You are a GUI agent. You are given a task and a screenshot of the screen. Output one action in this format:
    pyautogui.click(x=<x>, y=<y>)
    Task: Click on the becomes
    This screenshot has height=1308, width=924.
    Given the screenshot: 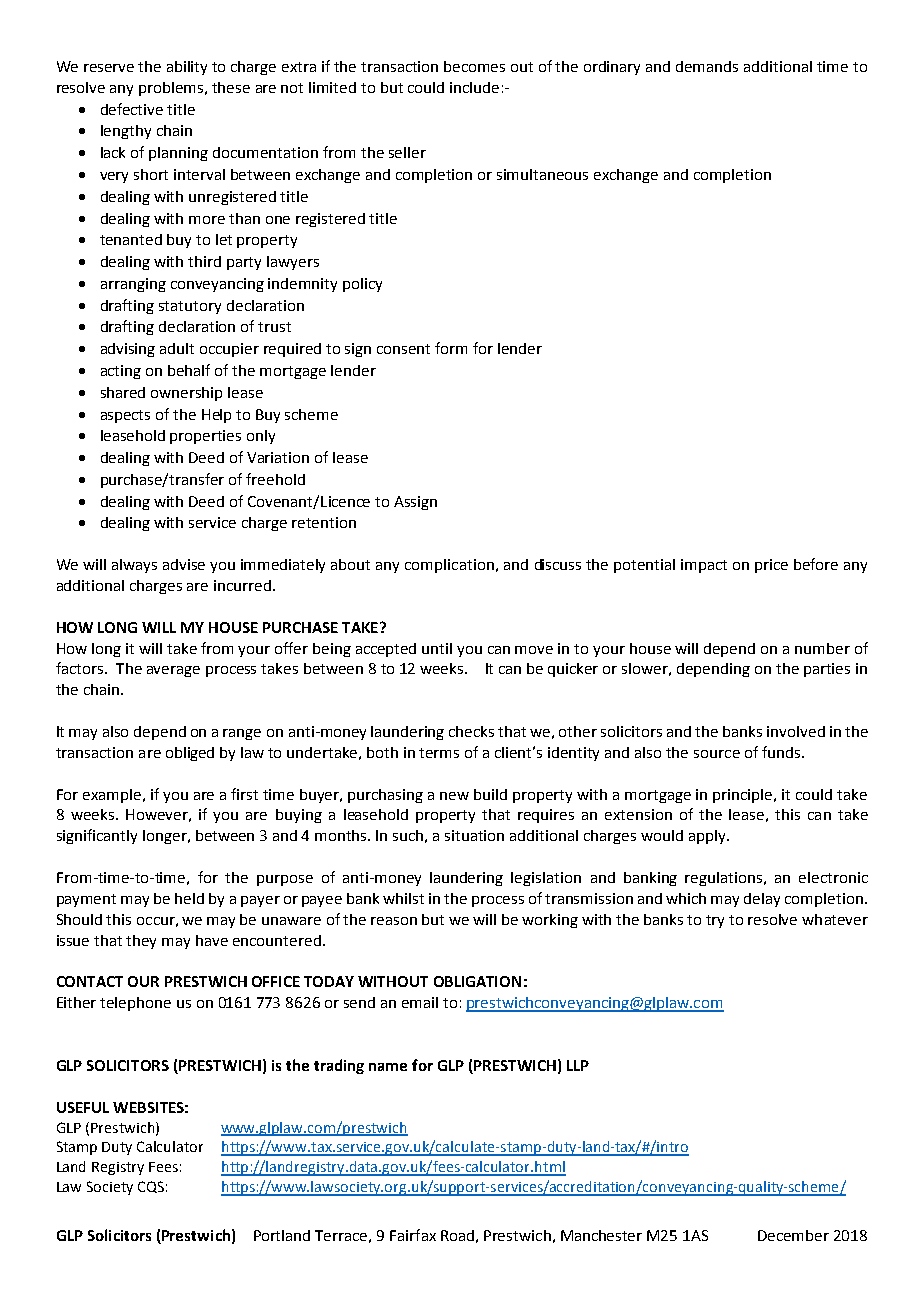 What is the action you would take?
    pyautogui.click(x=474, y=66)
